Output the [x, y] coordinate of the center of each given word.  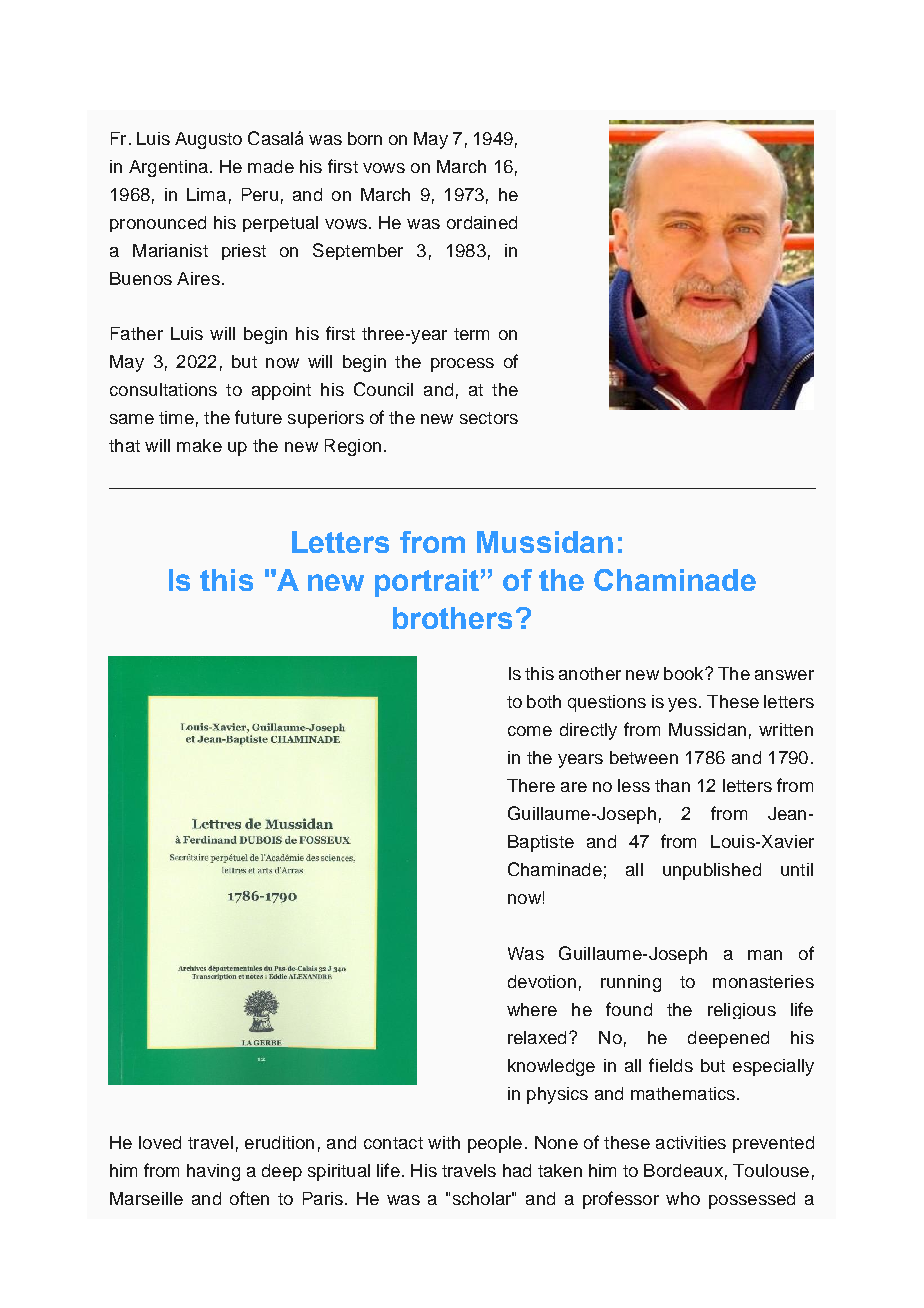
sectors [489, 418]
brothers [452, 618]
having [213, 1172]
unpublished [712, 871]
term [471, 334]
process [462, 365]
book [685, 673]
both [544, 701]
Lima [206, 194]
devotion [542, 981]
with [444, 1142]
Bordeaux [683, 1170]
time [176, 417]
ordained [482, 222]
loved [160, 1142]
